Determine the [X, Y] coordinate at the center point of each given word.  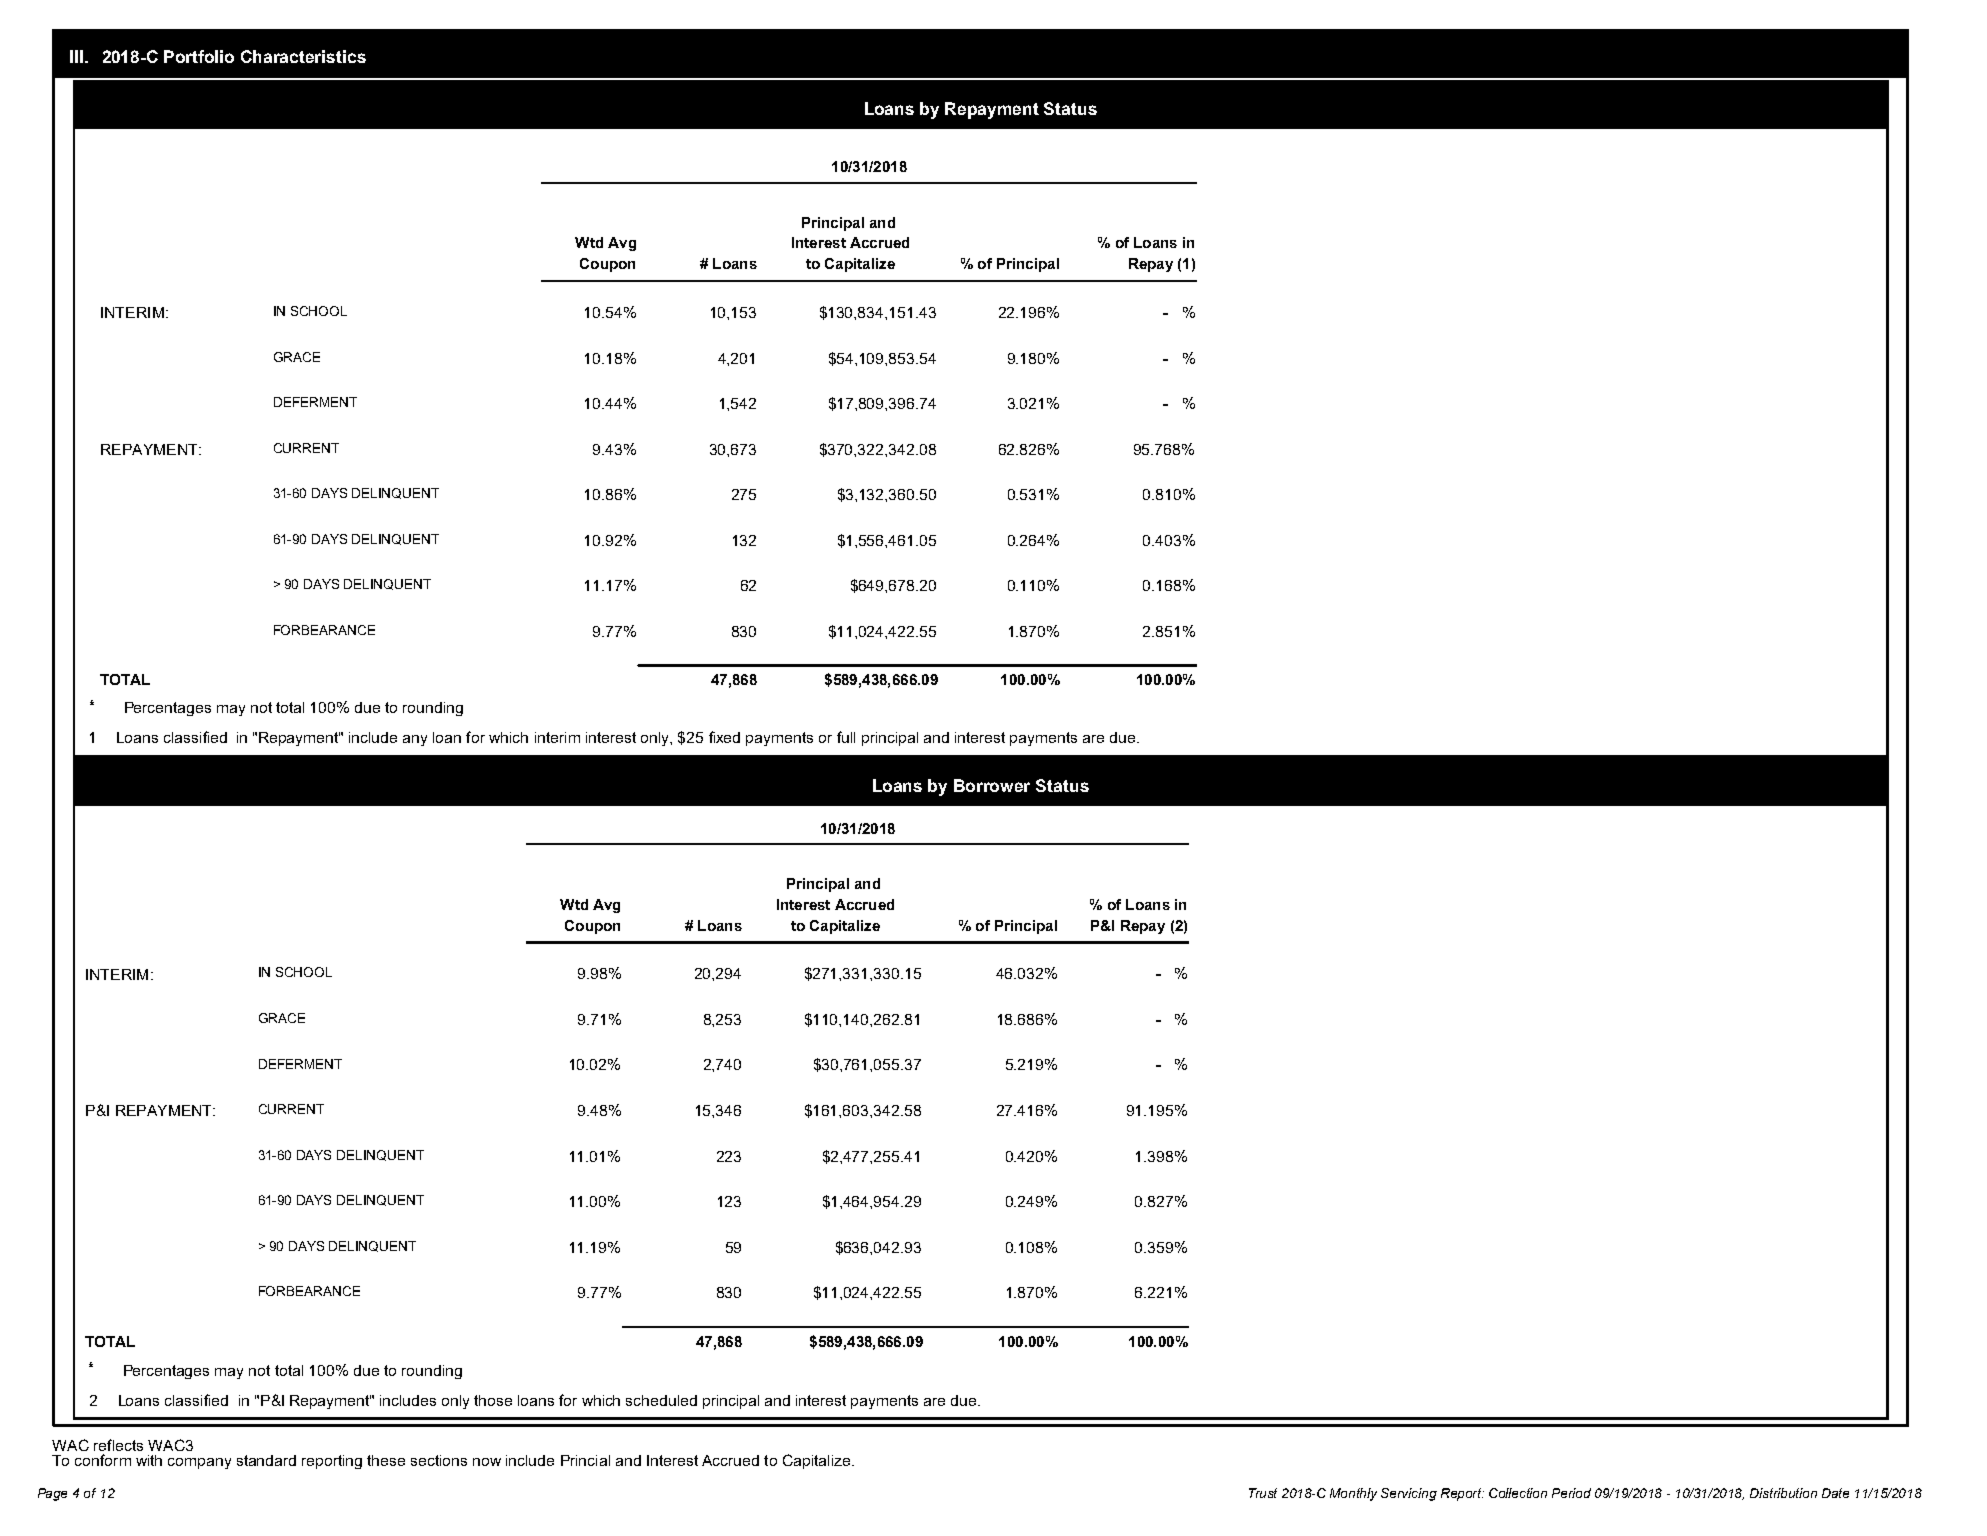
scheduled [661, 1400]
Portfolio [199, 56]
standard [266, 1460]
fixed [724, 737]
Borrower [992, 785]
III [76, 56]
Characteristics [303, 56]
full [846, 737]
